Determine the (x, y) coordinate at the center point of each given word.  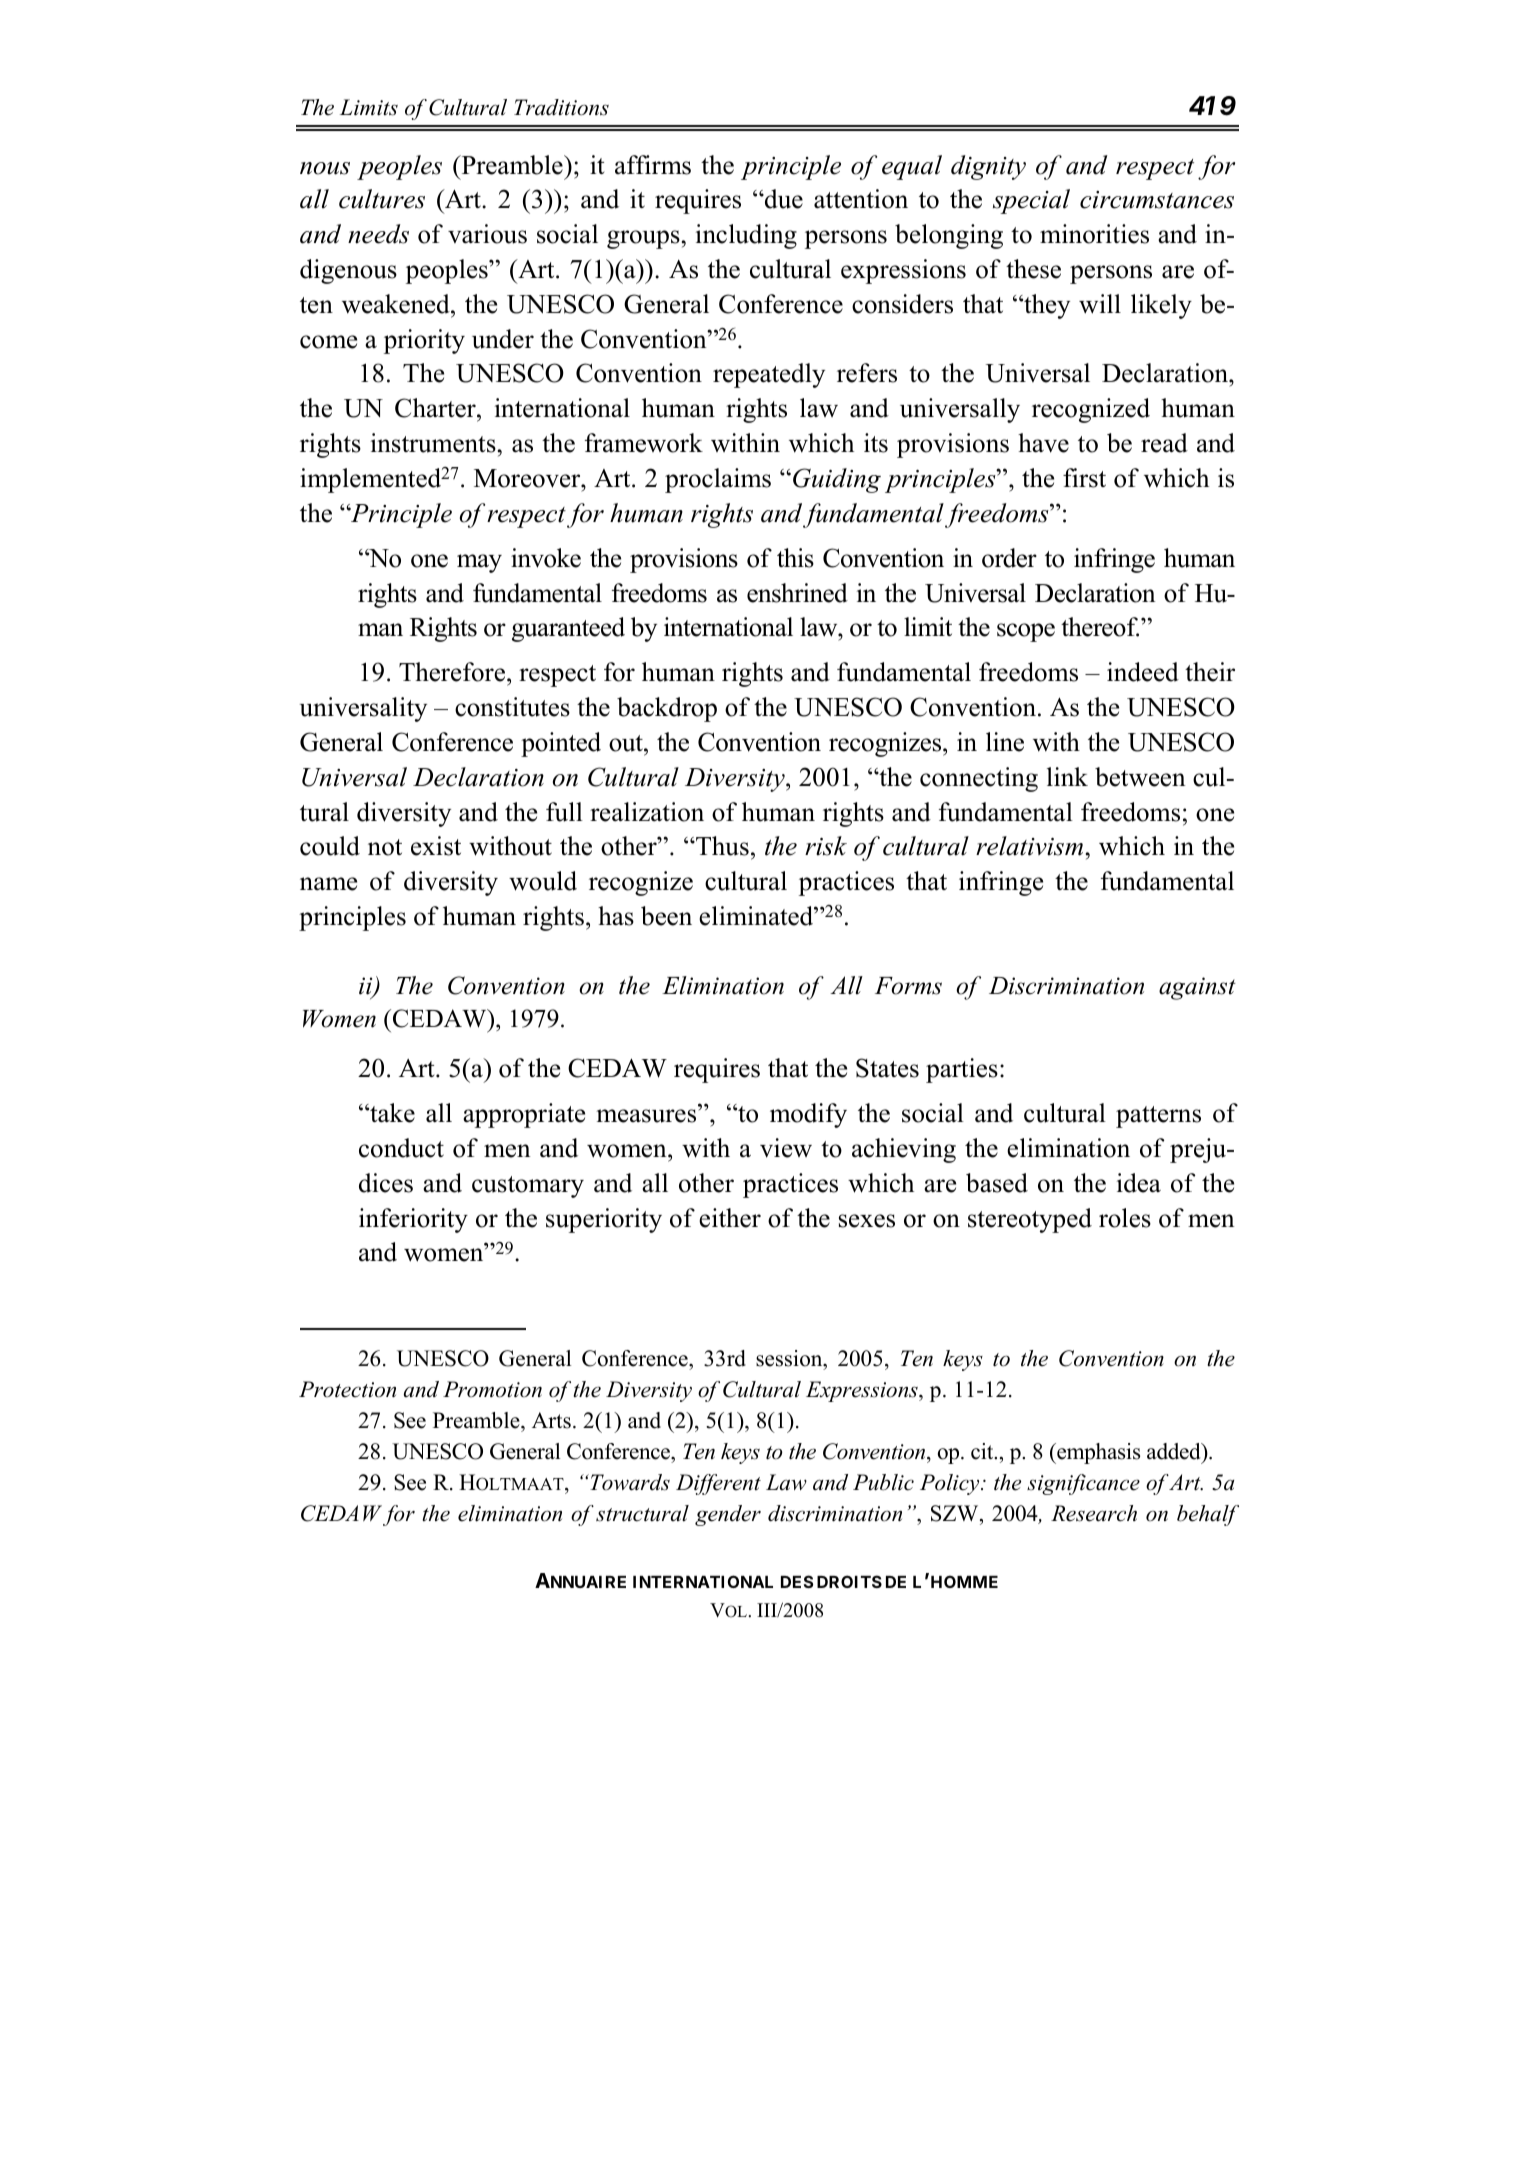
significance (1083, 1484)
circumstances (1157, 200)
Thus (721, 846)
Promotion (492, 1389)
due (783, 199)
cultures (382, 199)
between (1140, 777)
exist (436, 846)
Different (718, 1484)
